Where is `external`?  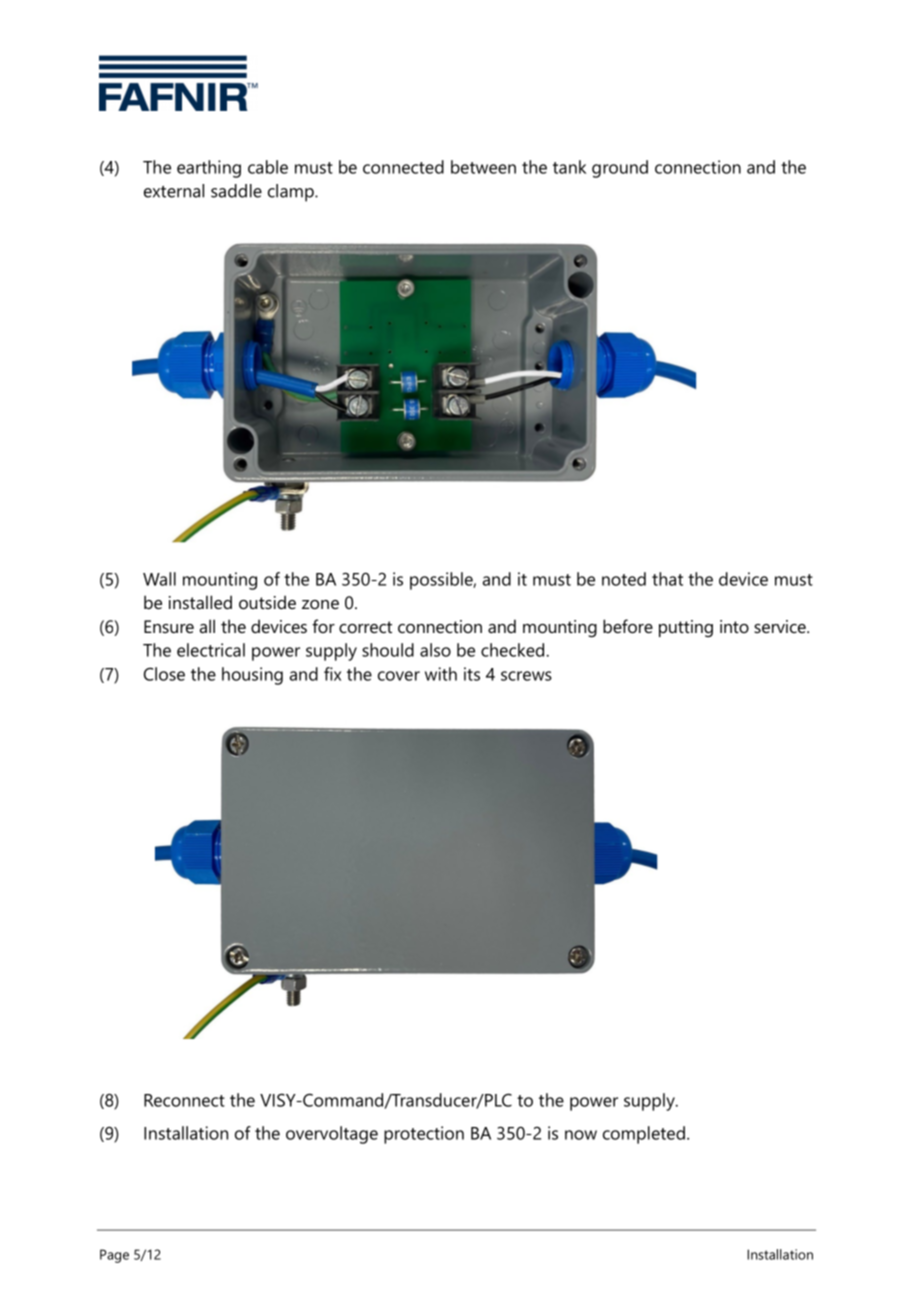 external is located at coordinates (174, 191).
